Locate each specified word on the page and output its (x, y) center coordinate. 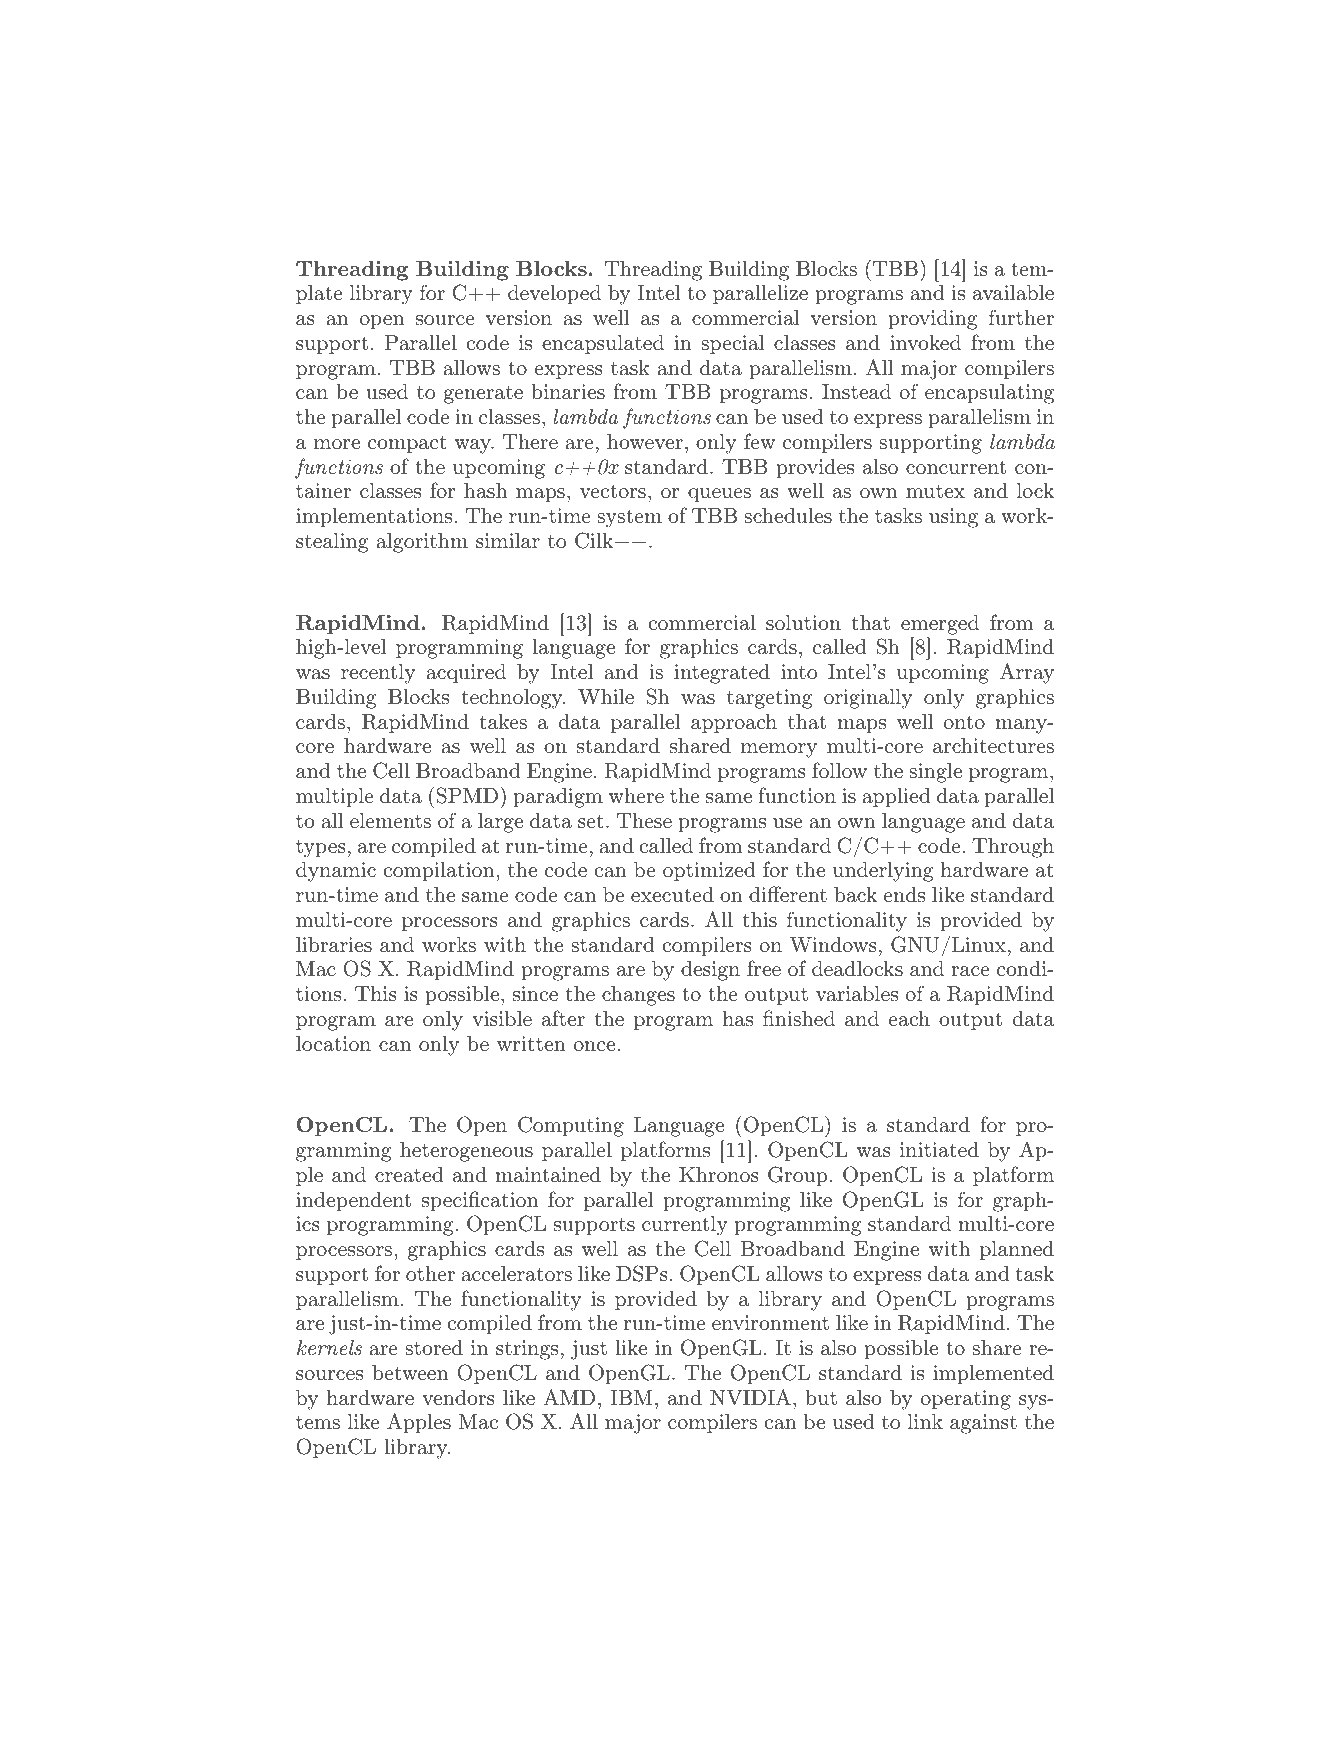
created (409, 1174)
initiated (939, 1149)
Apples (419, 1423)
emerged (940, 625)
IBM (631, 1397)
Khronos (719, 1174)
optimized (709, 872)
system (629, 518)
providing (932, 320)
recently (378, 674)
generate (483, 394)
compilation (440, 872)
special (733, 345)
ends (904, 894)
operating (966, 1400)
